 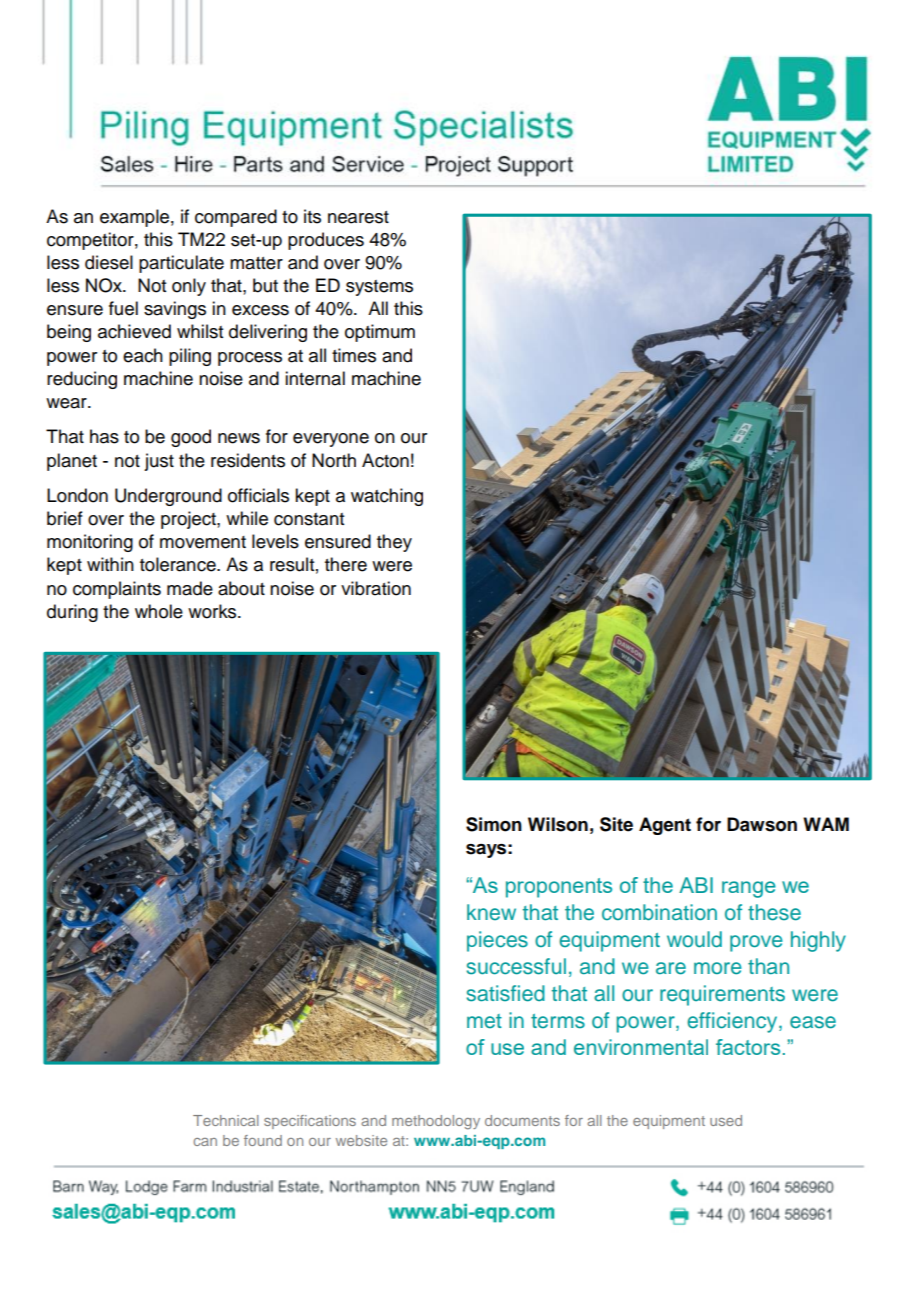 What do you see at coordinates (762, 824) in the page?
I see `Dawson` at bounding box center [762, 824].
